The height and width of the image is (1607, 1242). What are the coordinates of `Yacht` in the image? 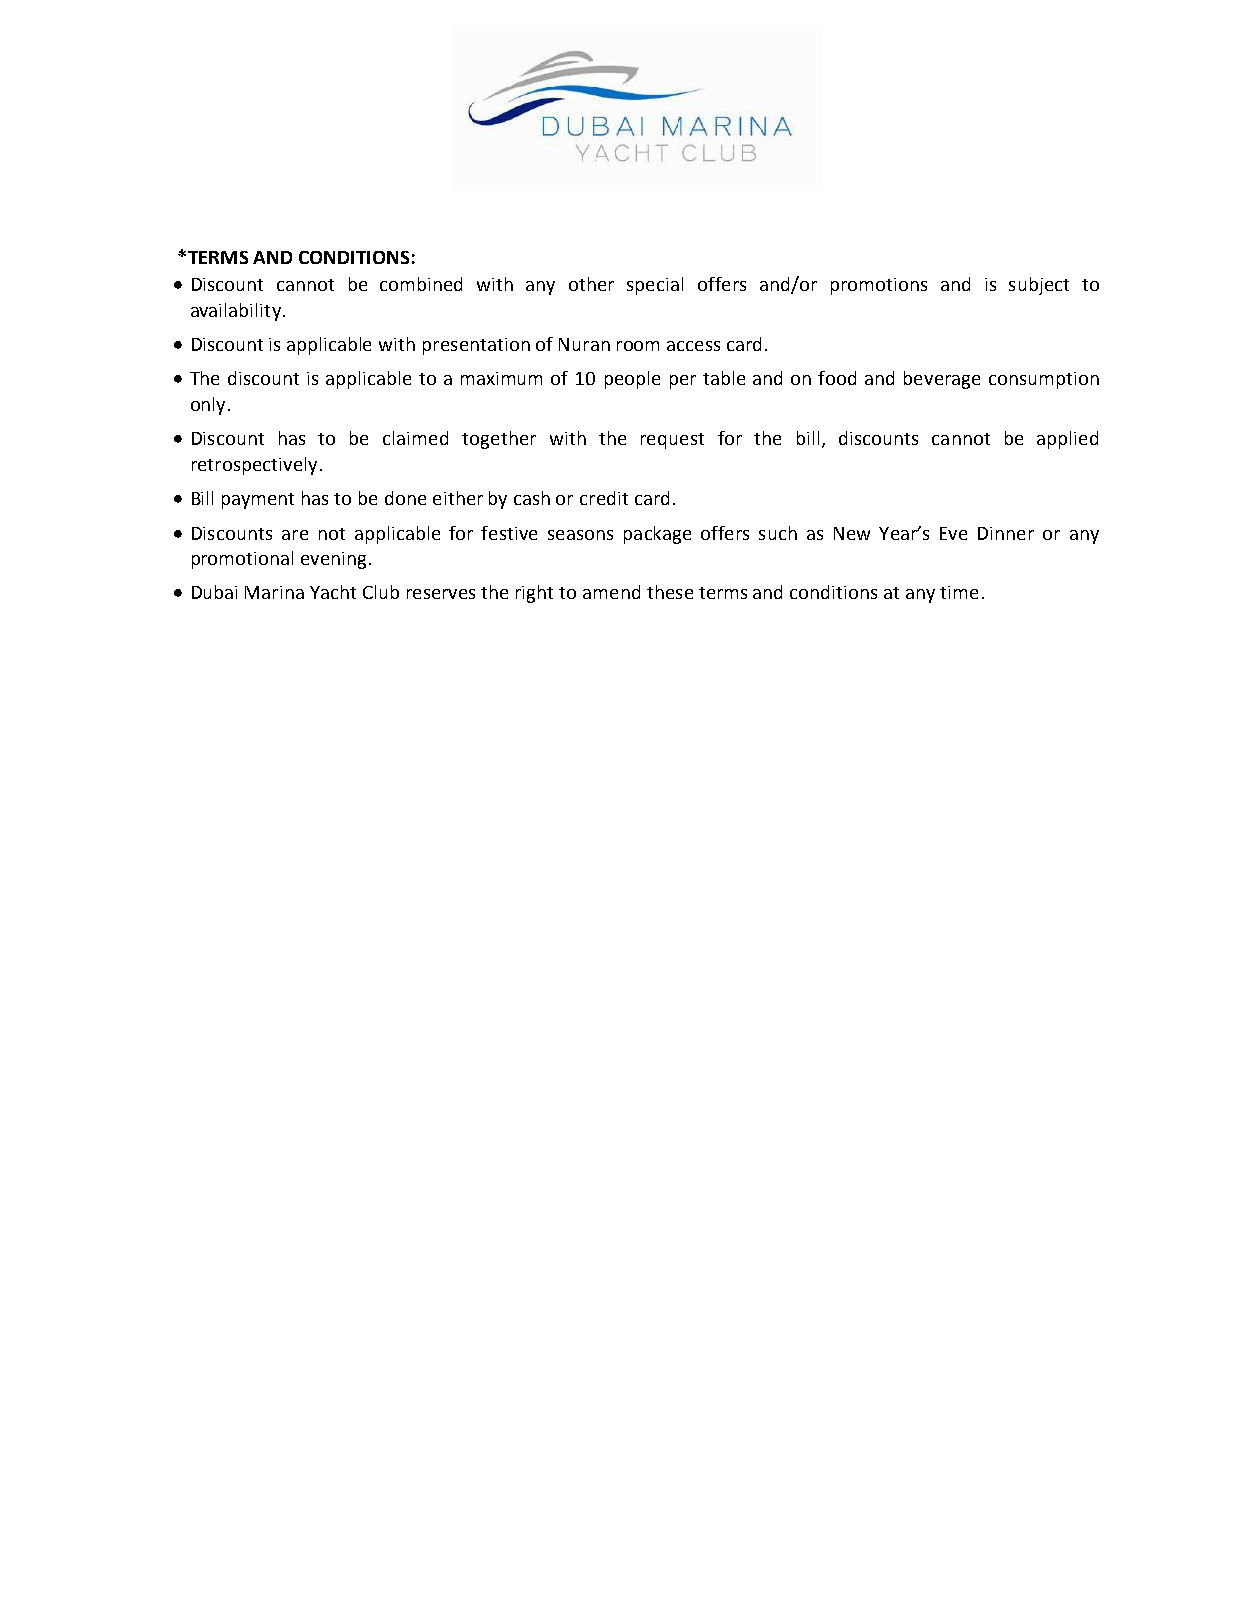 It's located at (333, 592).
